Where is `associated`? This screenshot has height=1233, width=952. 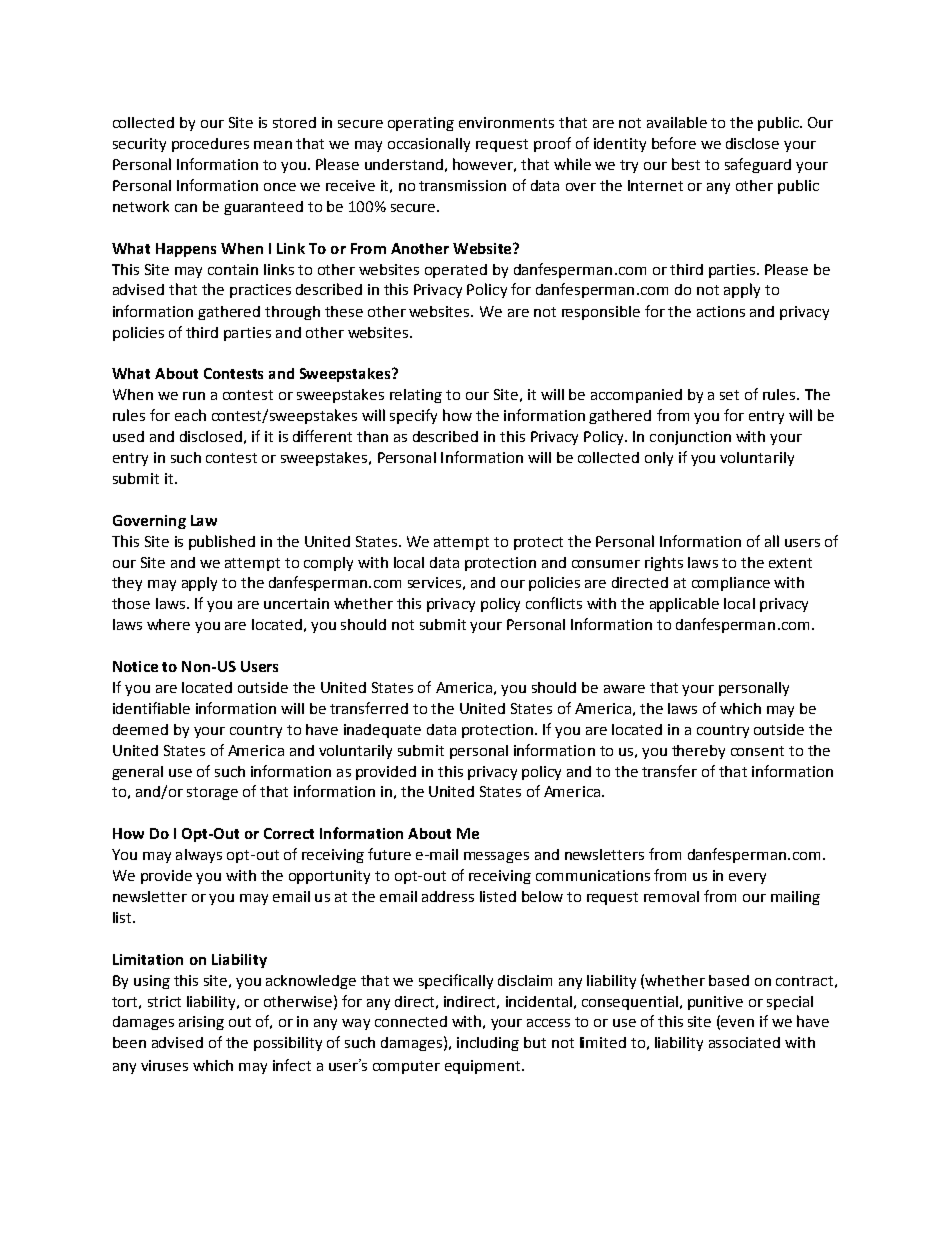
associated is located at coordinates (744, 1042).
